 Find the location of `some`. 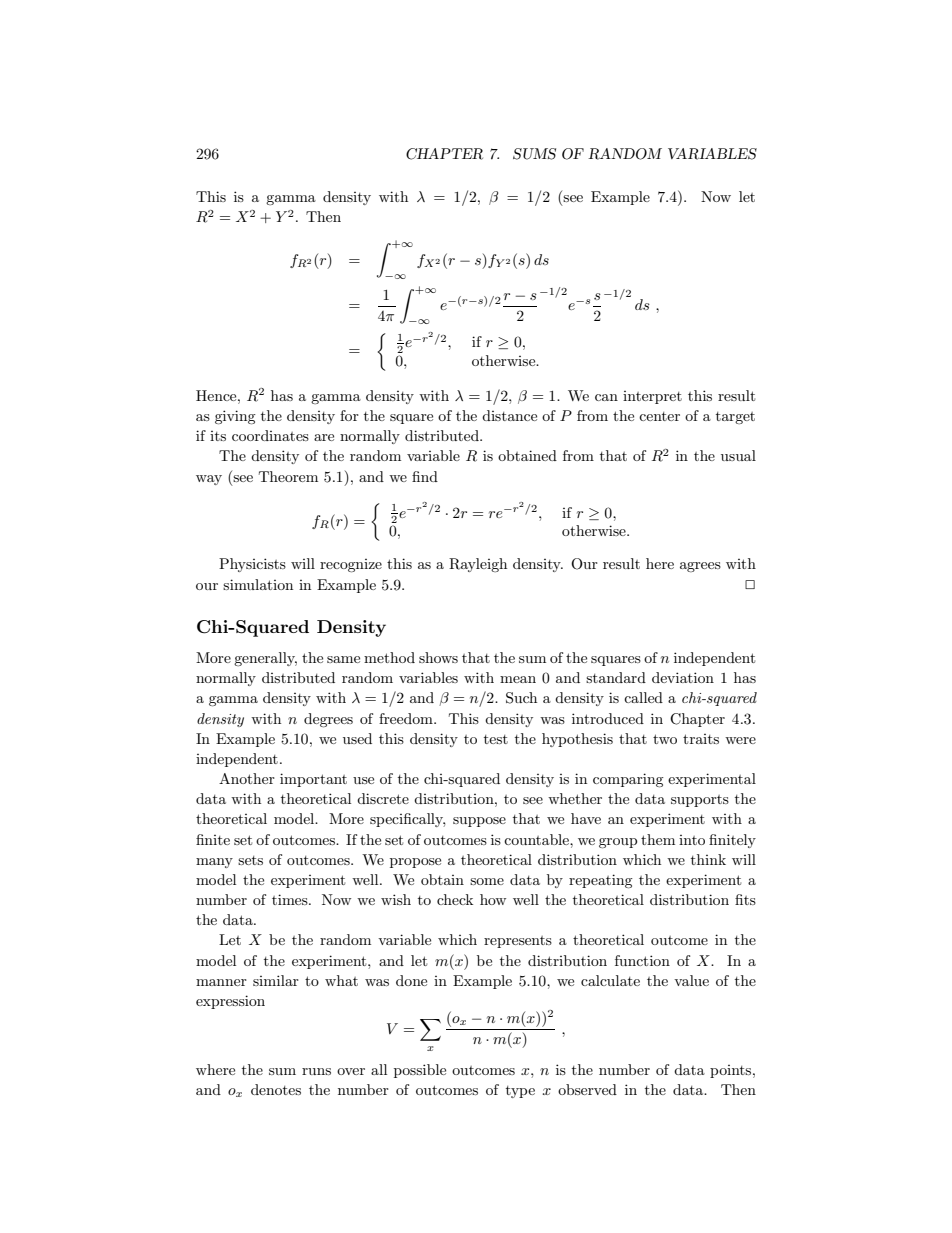

some is located at coordinates (487, 881).
